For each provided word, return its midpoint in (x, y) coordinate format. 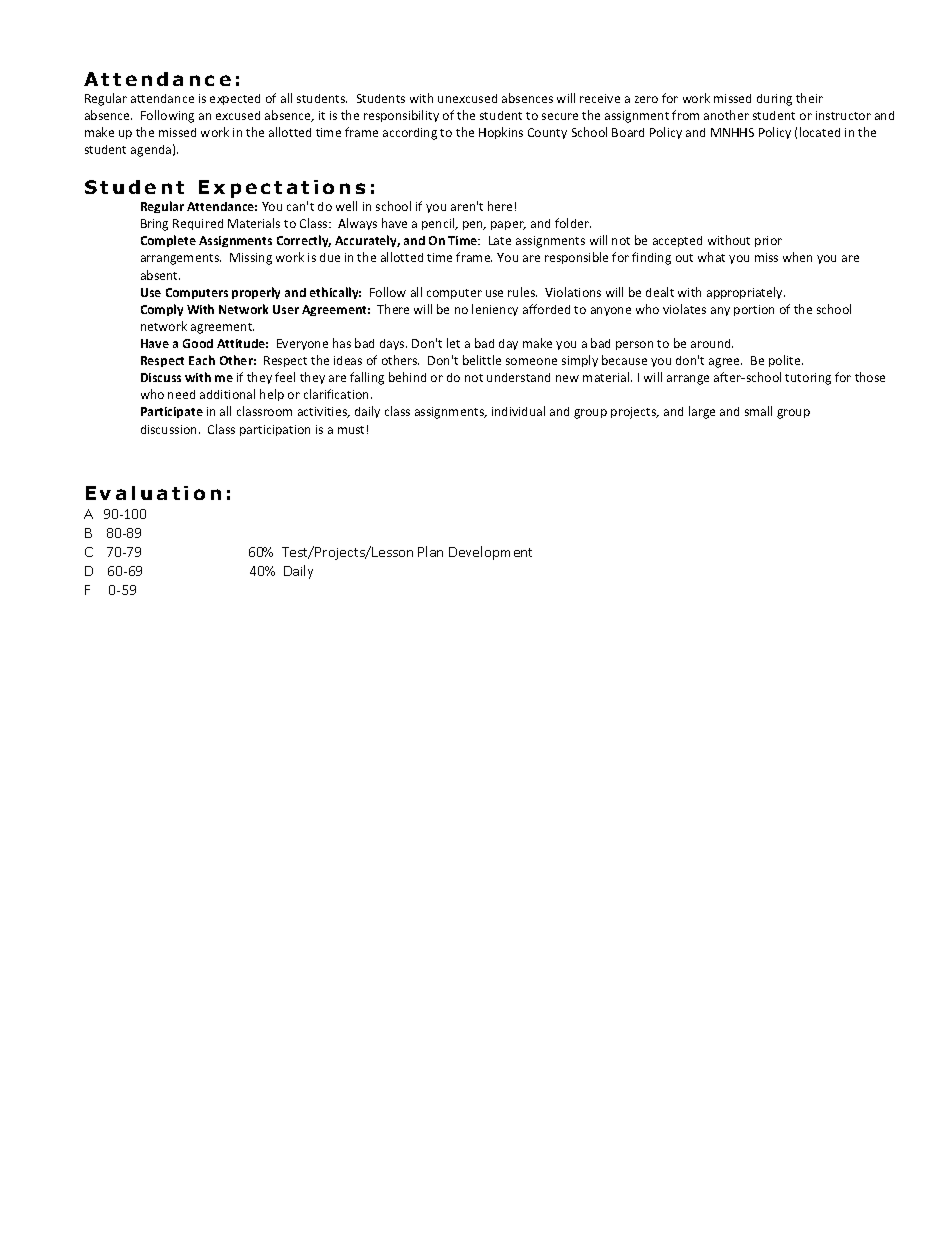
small (758, 411)
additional (227, 394)
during (774, 100)
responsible (576, 258)
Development (490, 553)
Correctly (304, 241)
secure (560, 116)
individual (518, 411)
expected (235, 99)
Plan (430, 551)
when (797, 257)
